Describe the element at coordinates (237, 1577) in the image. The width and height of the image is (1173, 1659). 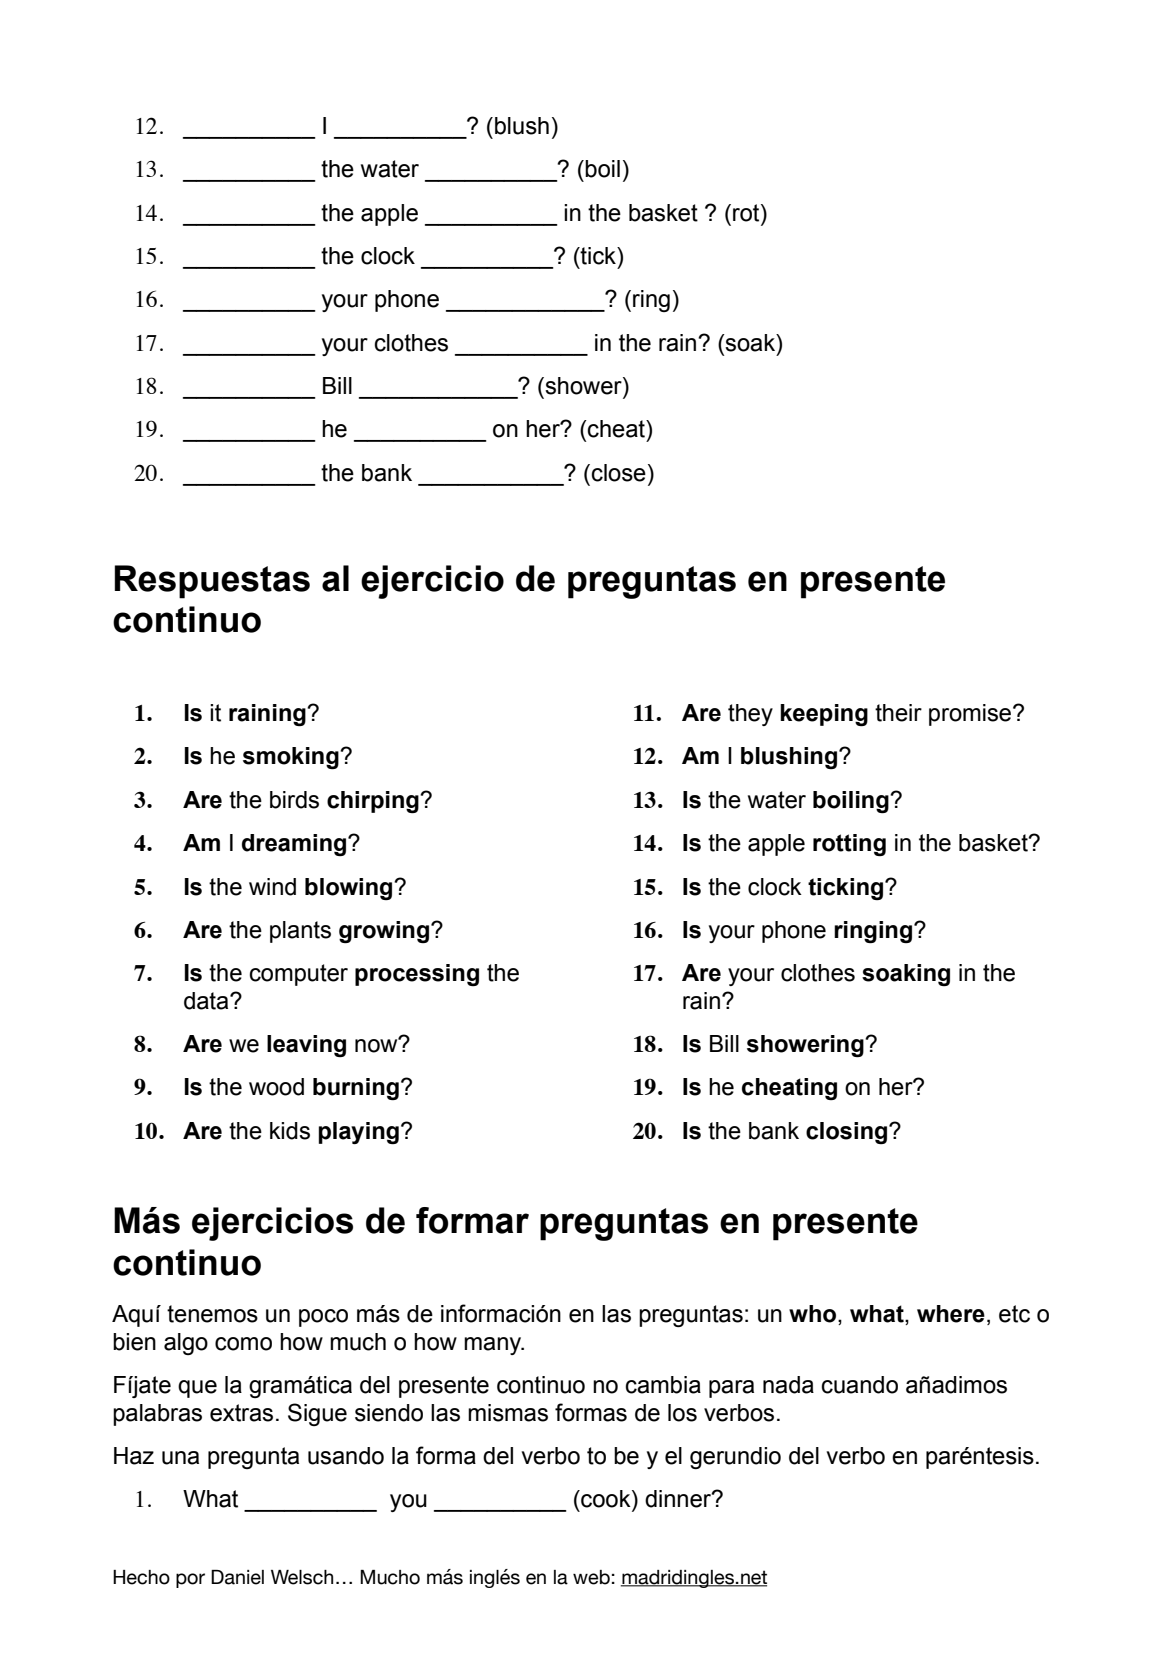
I see `Daniel` at that location.
